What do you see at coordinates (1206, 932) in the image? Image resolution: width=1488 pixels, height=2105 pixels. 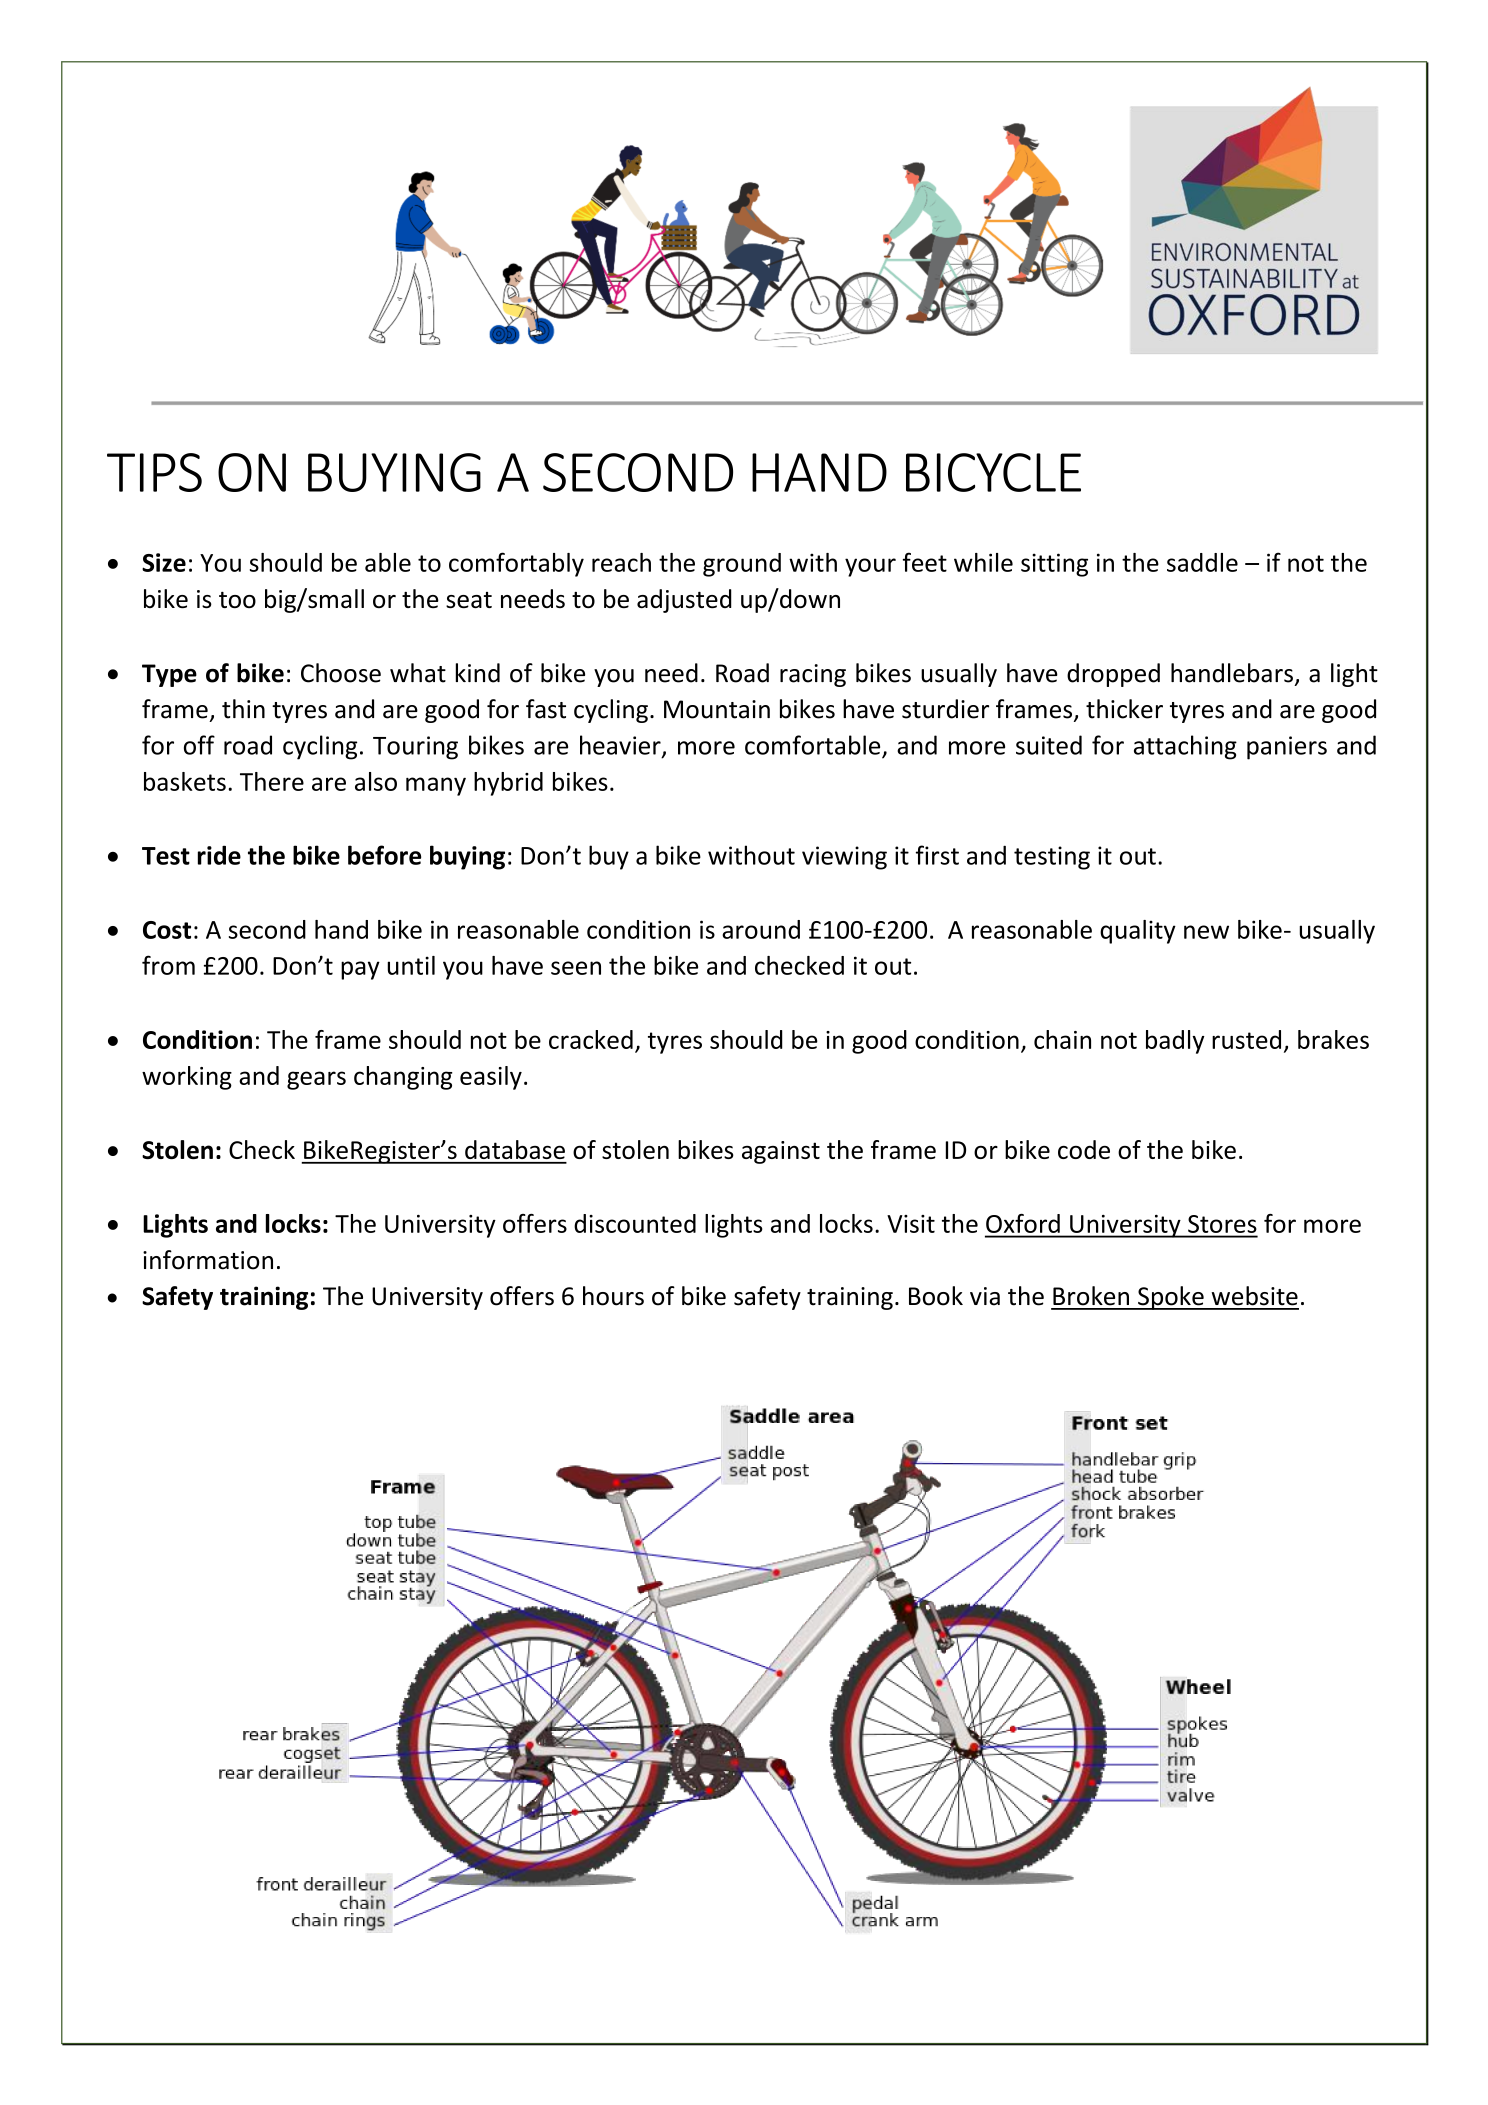 I see `new` at bounding box center [1206, 932].
